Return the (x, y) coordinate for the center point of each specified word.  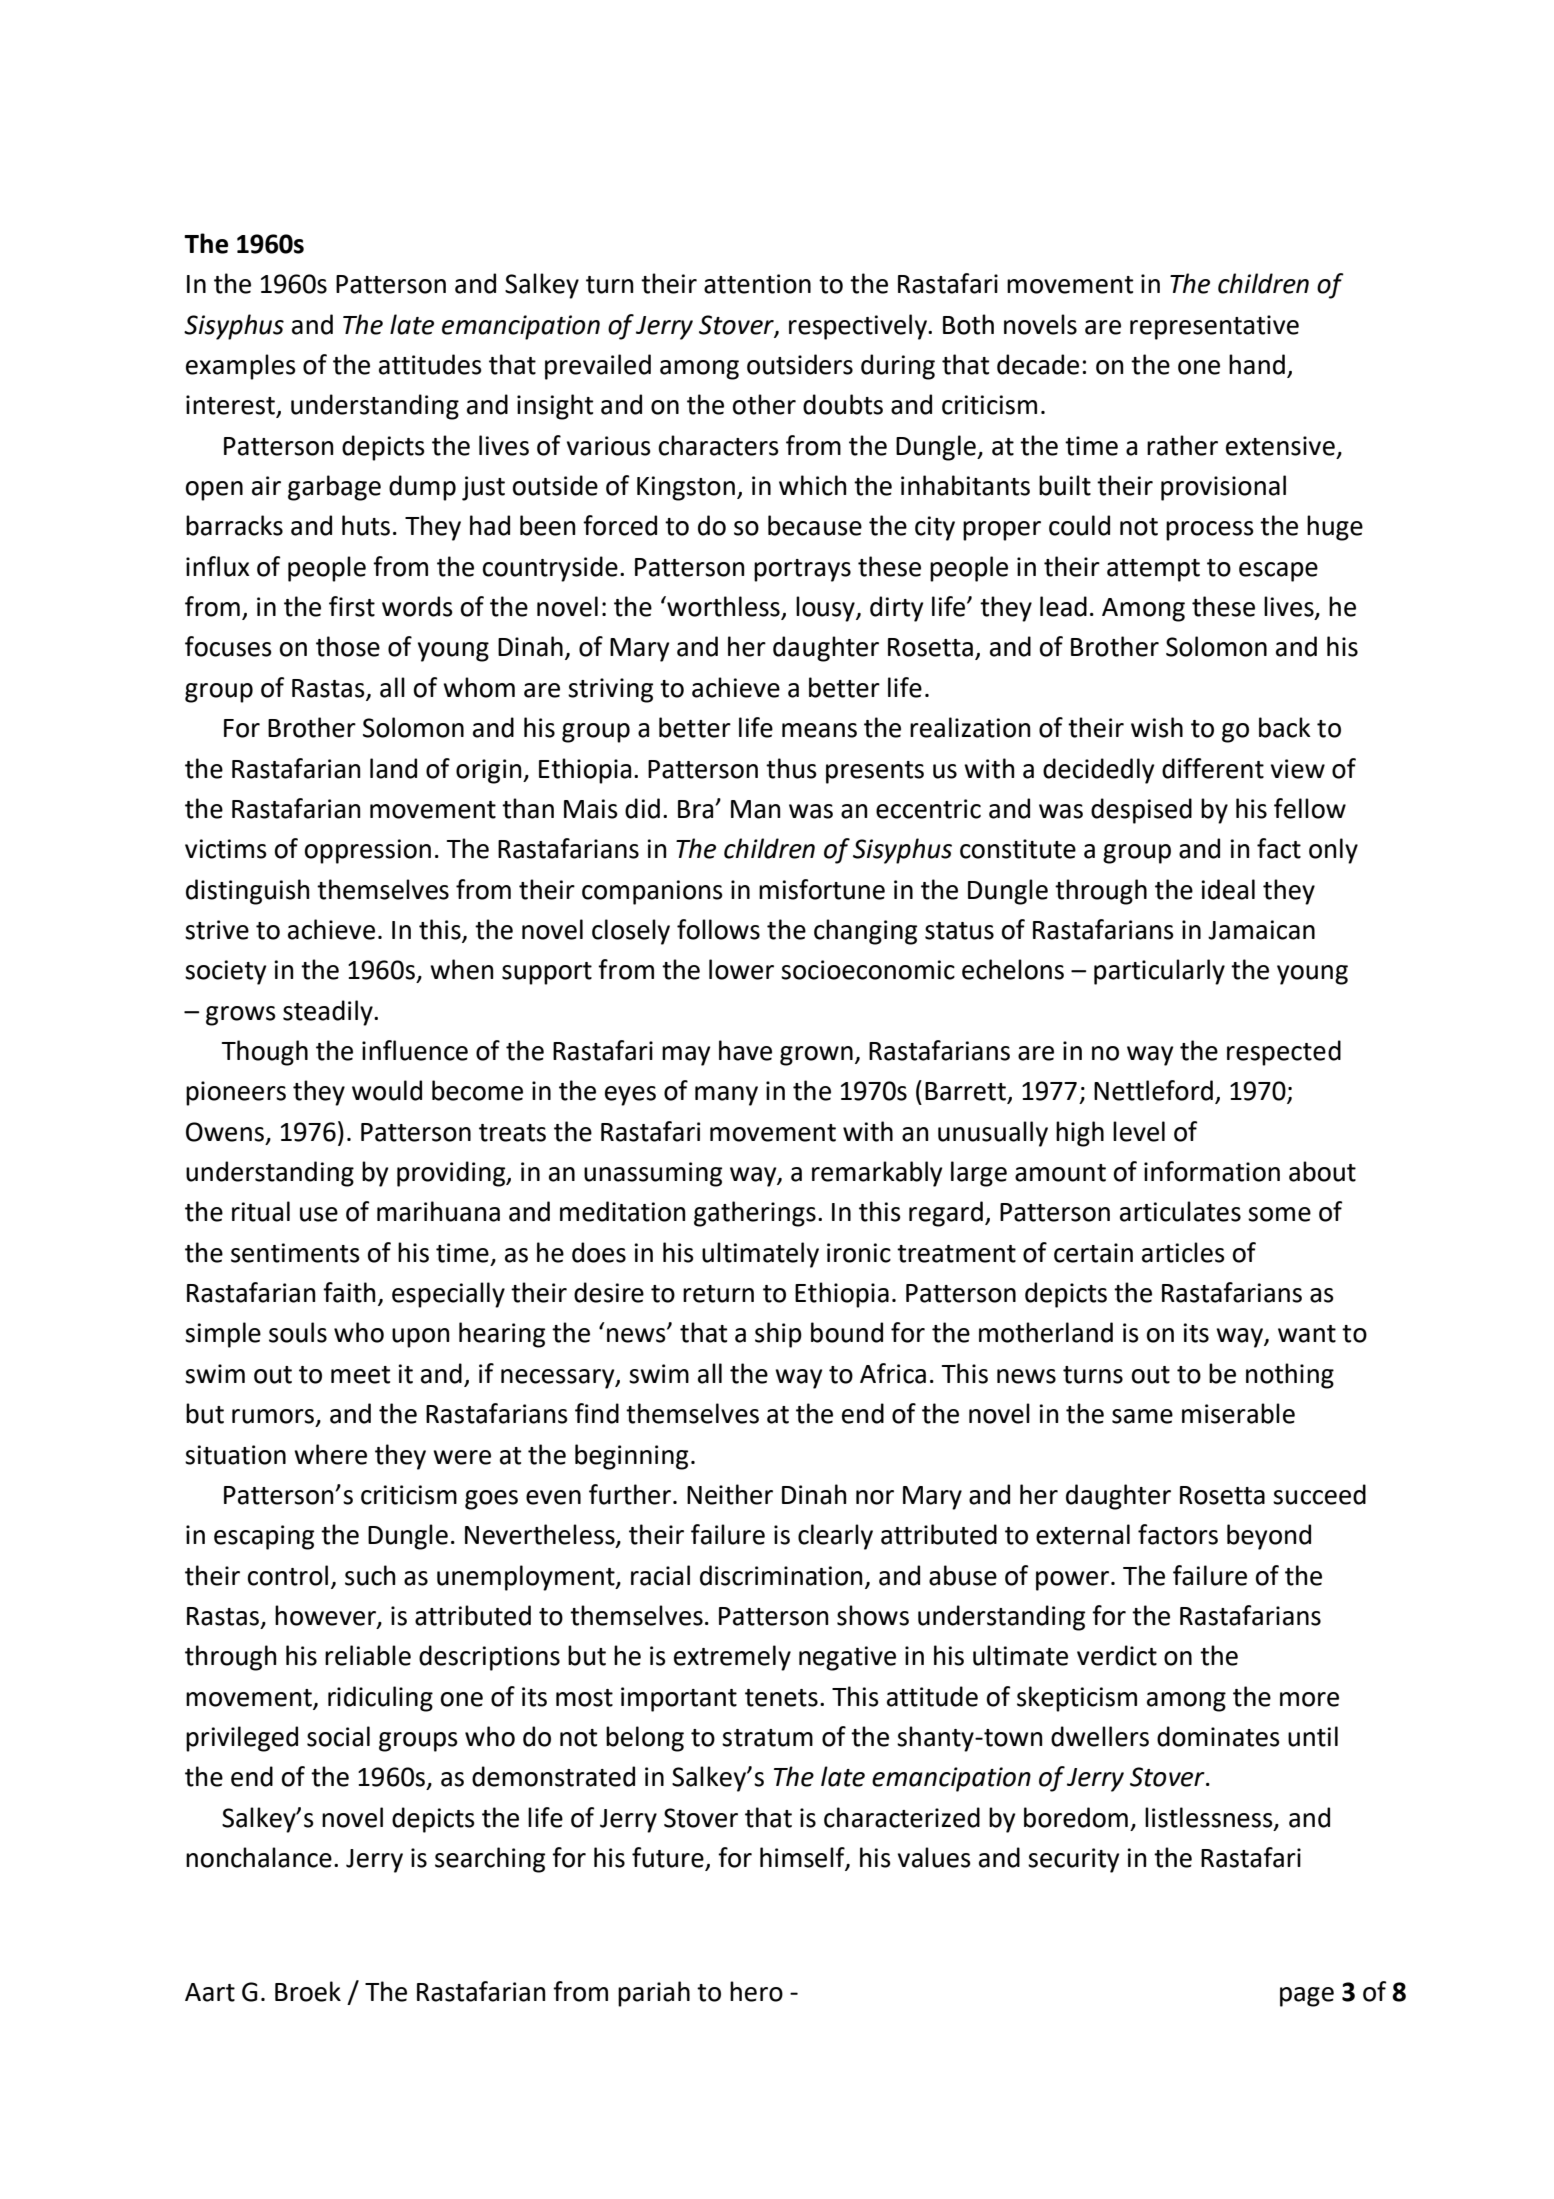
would (387, 1090)
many (726, 1096)
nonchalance (259, 1857)
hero (756, 1991)
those (348, 646)
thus (791, 768)
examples (241, 367)
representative (1214, 327)
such (370, 1575)
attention (757, 284)
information (1212, 1171)
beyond (1269, 1537)
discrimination (781, 1575)
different (1213, 768)
